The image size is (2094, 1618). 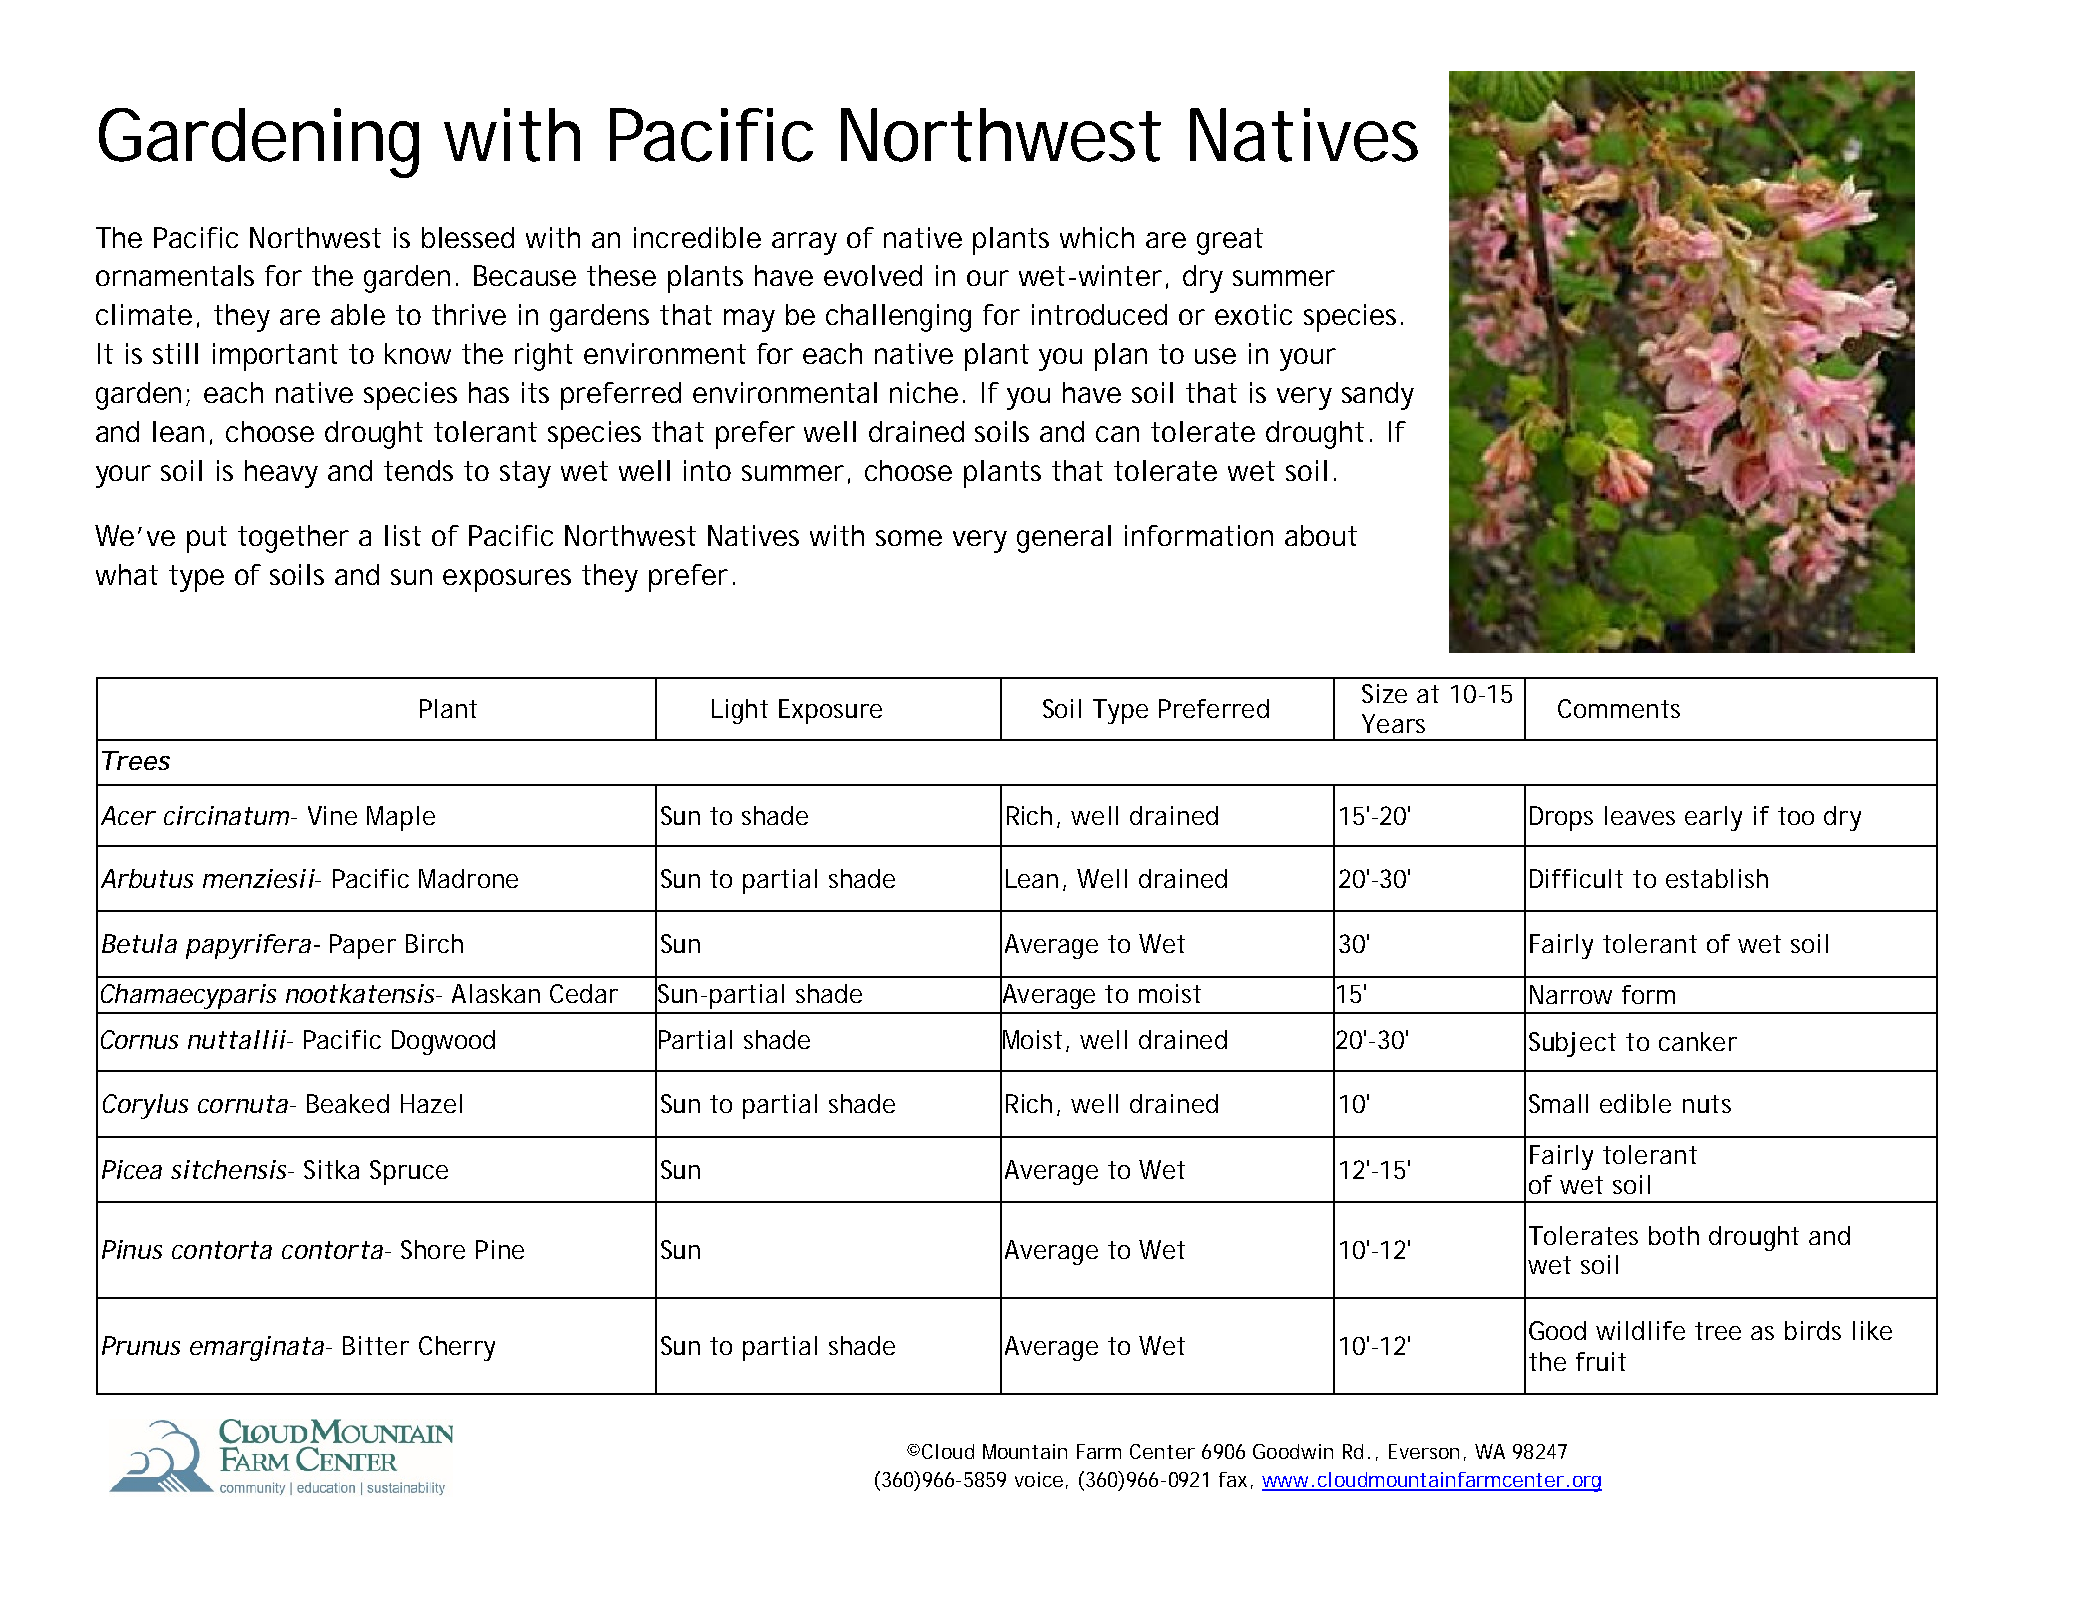 I want to click on able, so click(x=358, y=314).
